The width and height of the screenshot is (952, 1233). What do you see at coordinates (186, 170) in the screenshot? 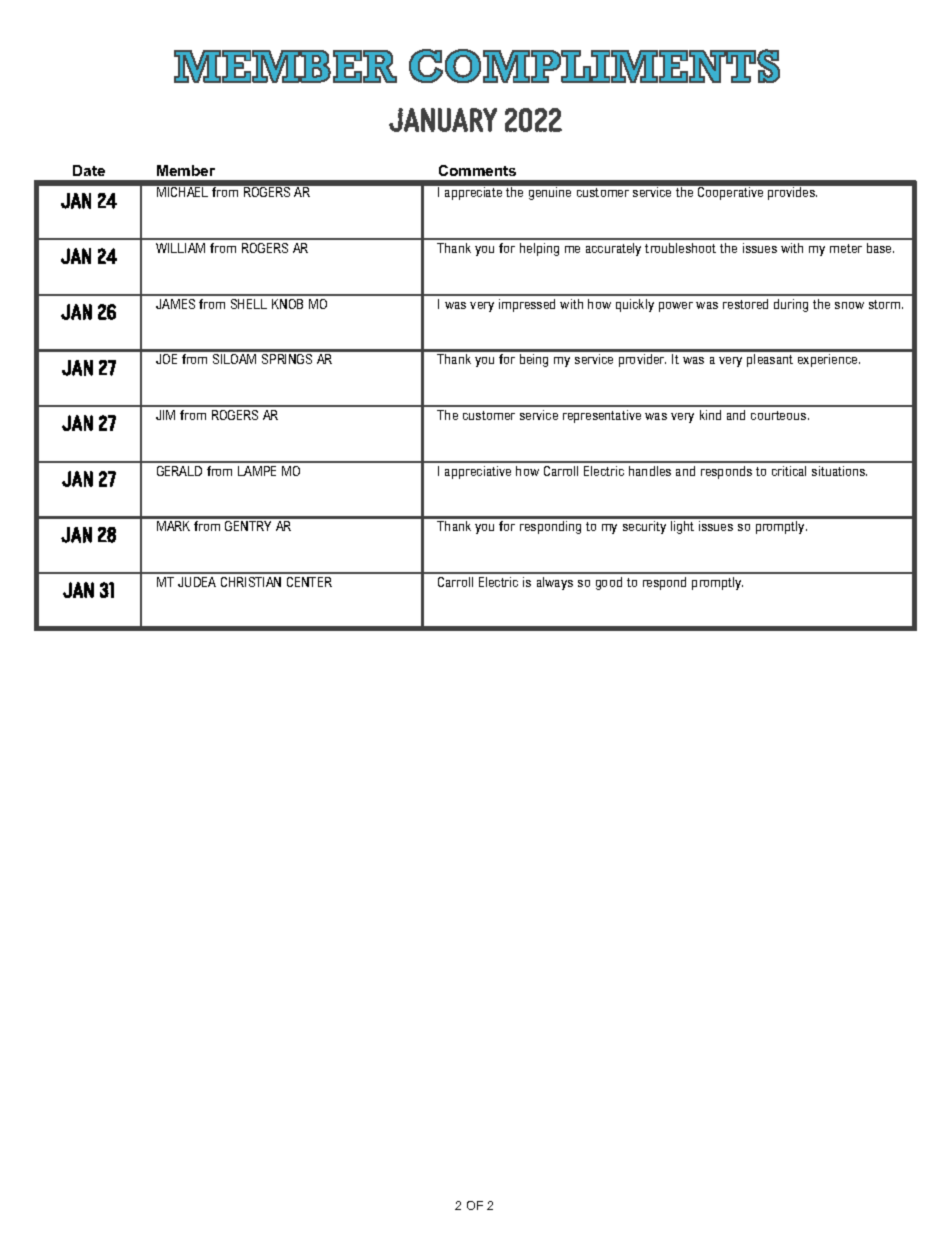
I see `Member` at bounding box center [186, 170].
